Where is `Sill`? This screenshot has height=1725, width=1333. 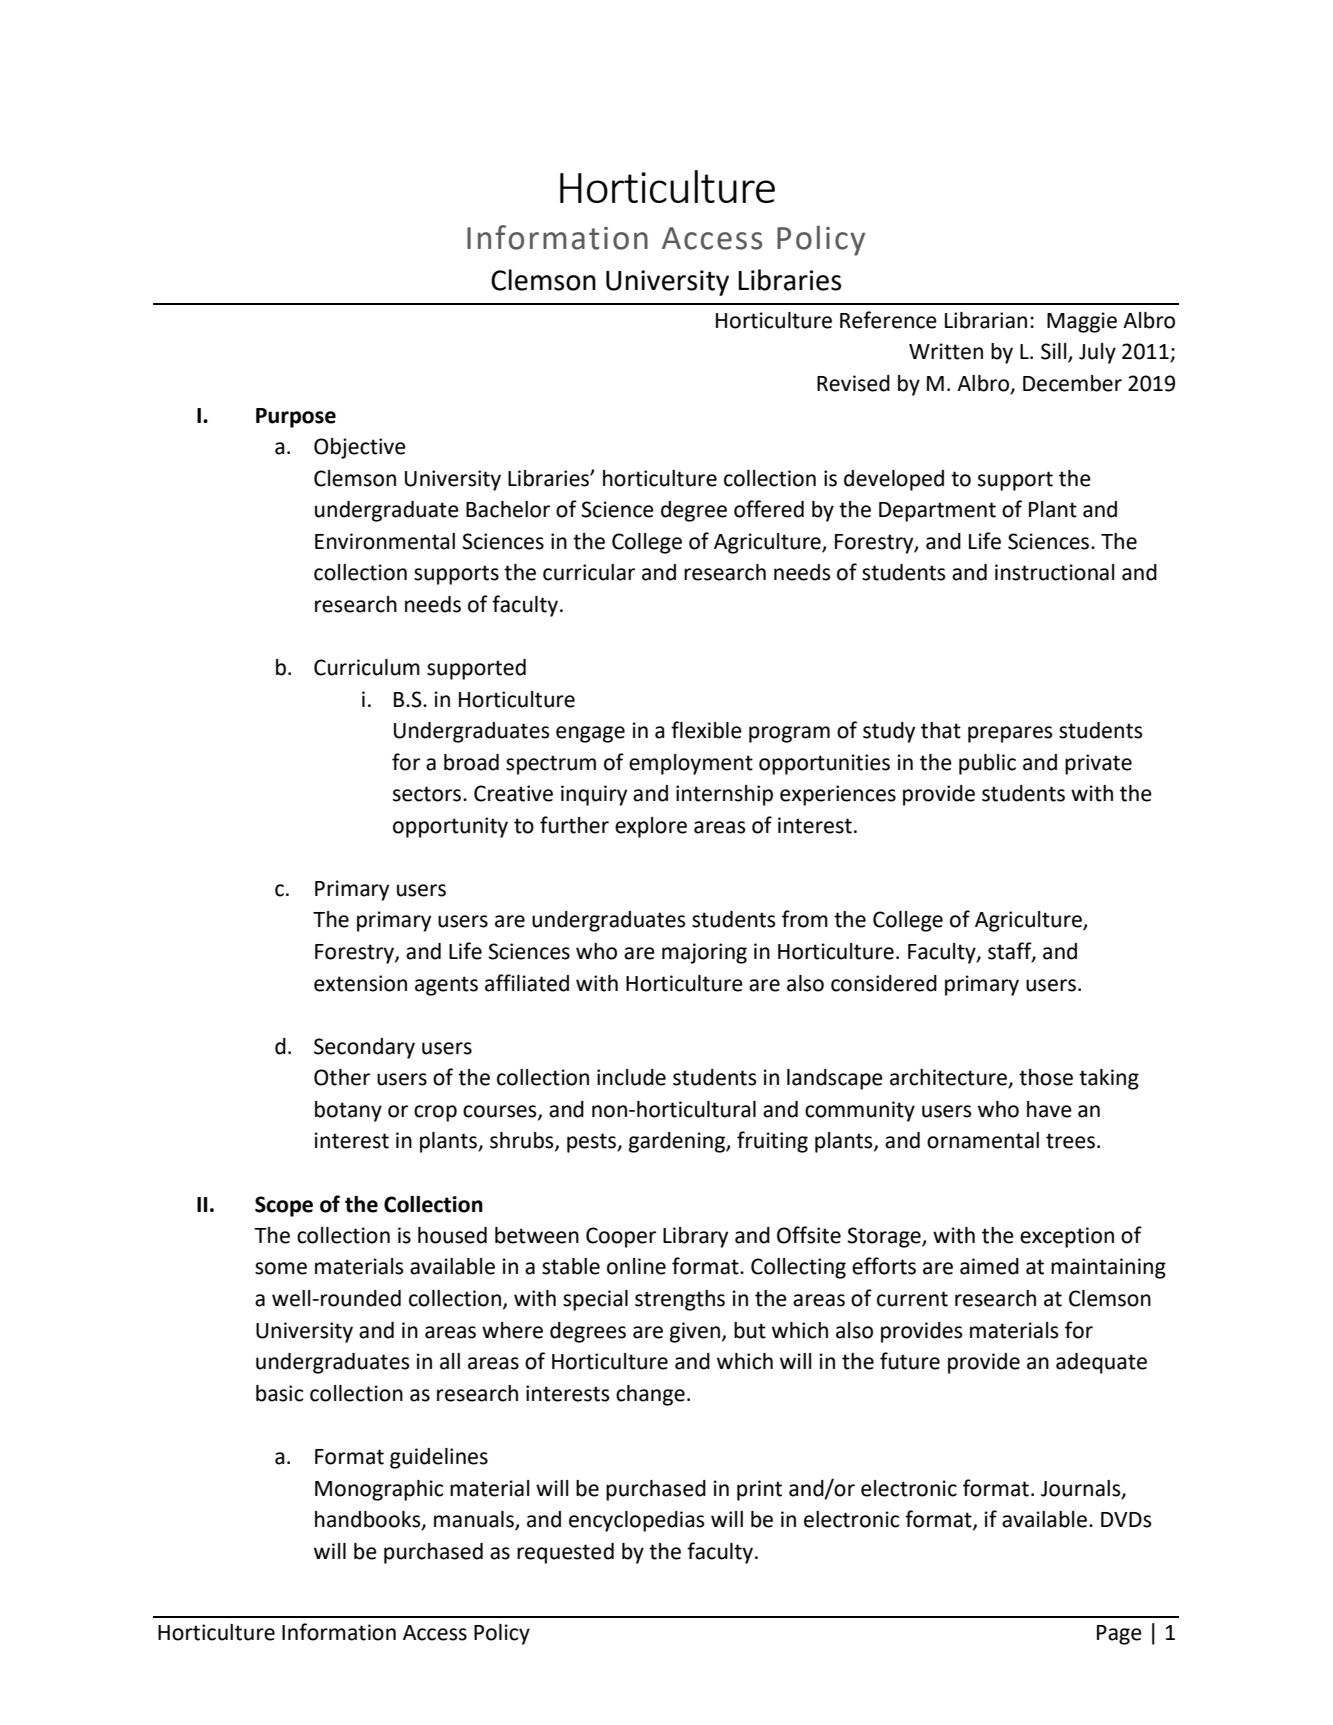 Sill is located at coordinates (1055, 352).
